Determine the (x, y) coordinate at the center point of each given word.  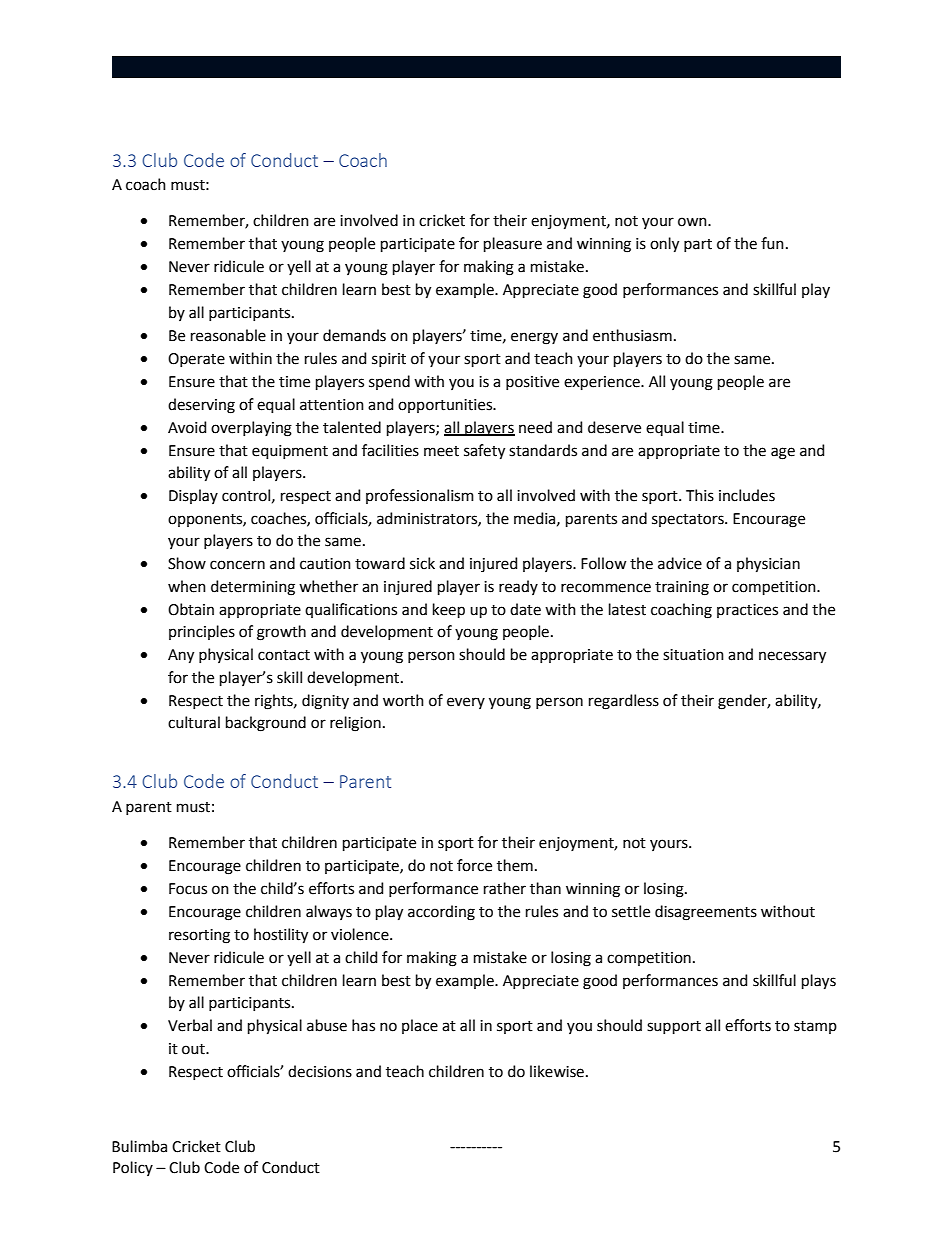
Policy (133, 1168)
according (441, 913)
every (466, 703)
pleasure (513, 244)
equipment (290, 452)
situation (693, 655)
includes (747, 495)
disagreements (706, 913)
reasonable (228, 335)
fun (772, 243)
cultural (194, 722)
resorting (199, 936)
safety (484, 452)
